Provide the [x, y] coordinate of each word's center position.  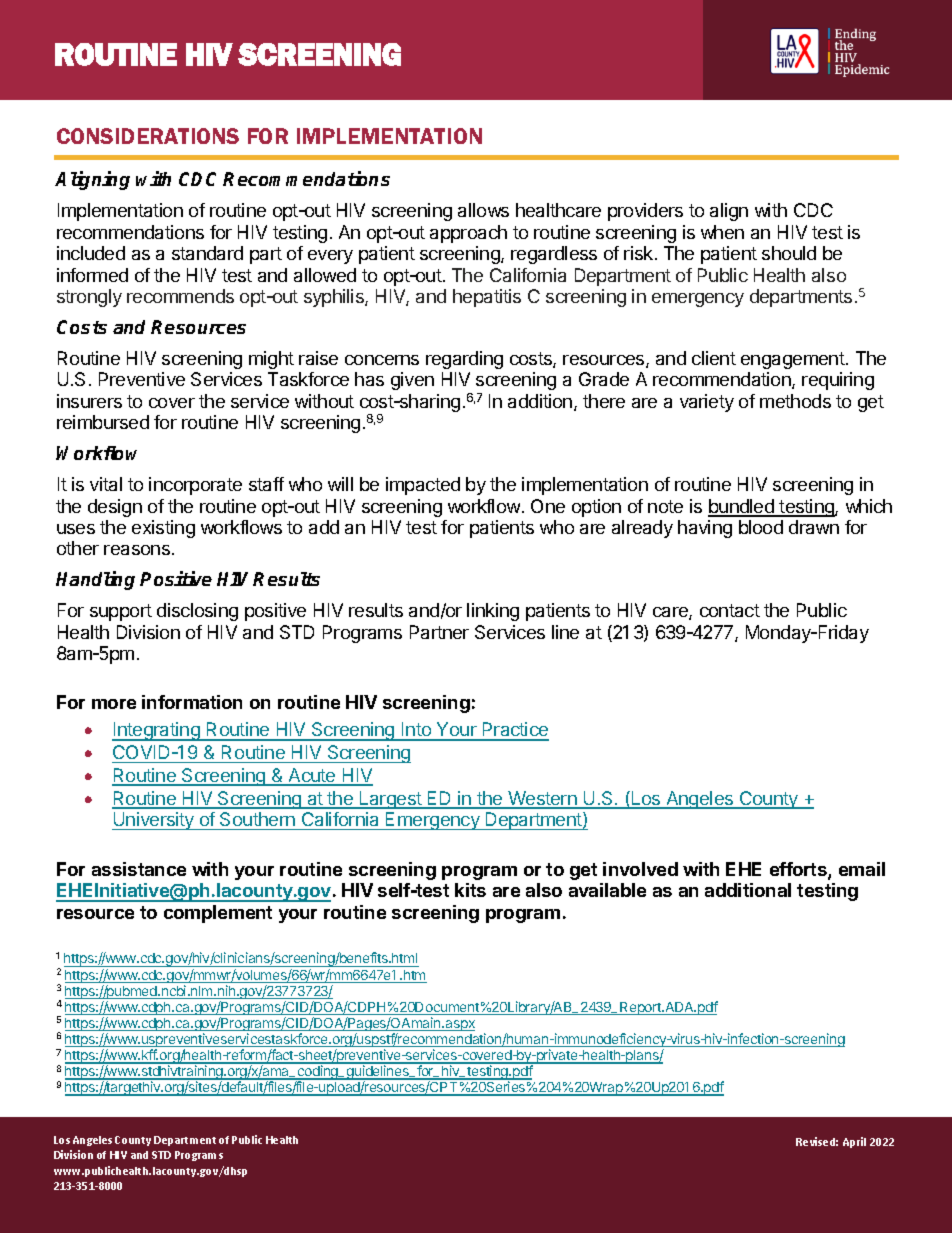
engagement [793, 360]
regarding [464, 360]
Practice [514, 731]
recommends [180, 296]
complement [218, 914]
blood [761, 527]
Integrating [157, 731]
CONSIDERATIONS [148, 136]
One [548, 506]
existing [163, 529]
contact [730, 610]
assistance [139, 869]
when [722, 232]
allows [483, 210]
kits [470, 890]
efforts [799, 870]
